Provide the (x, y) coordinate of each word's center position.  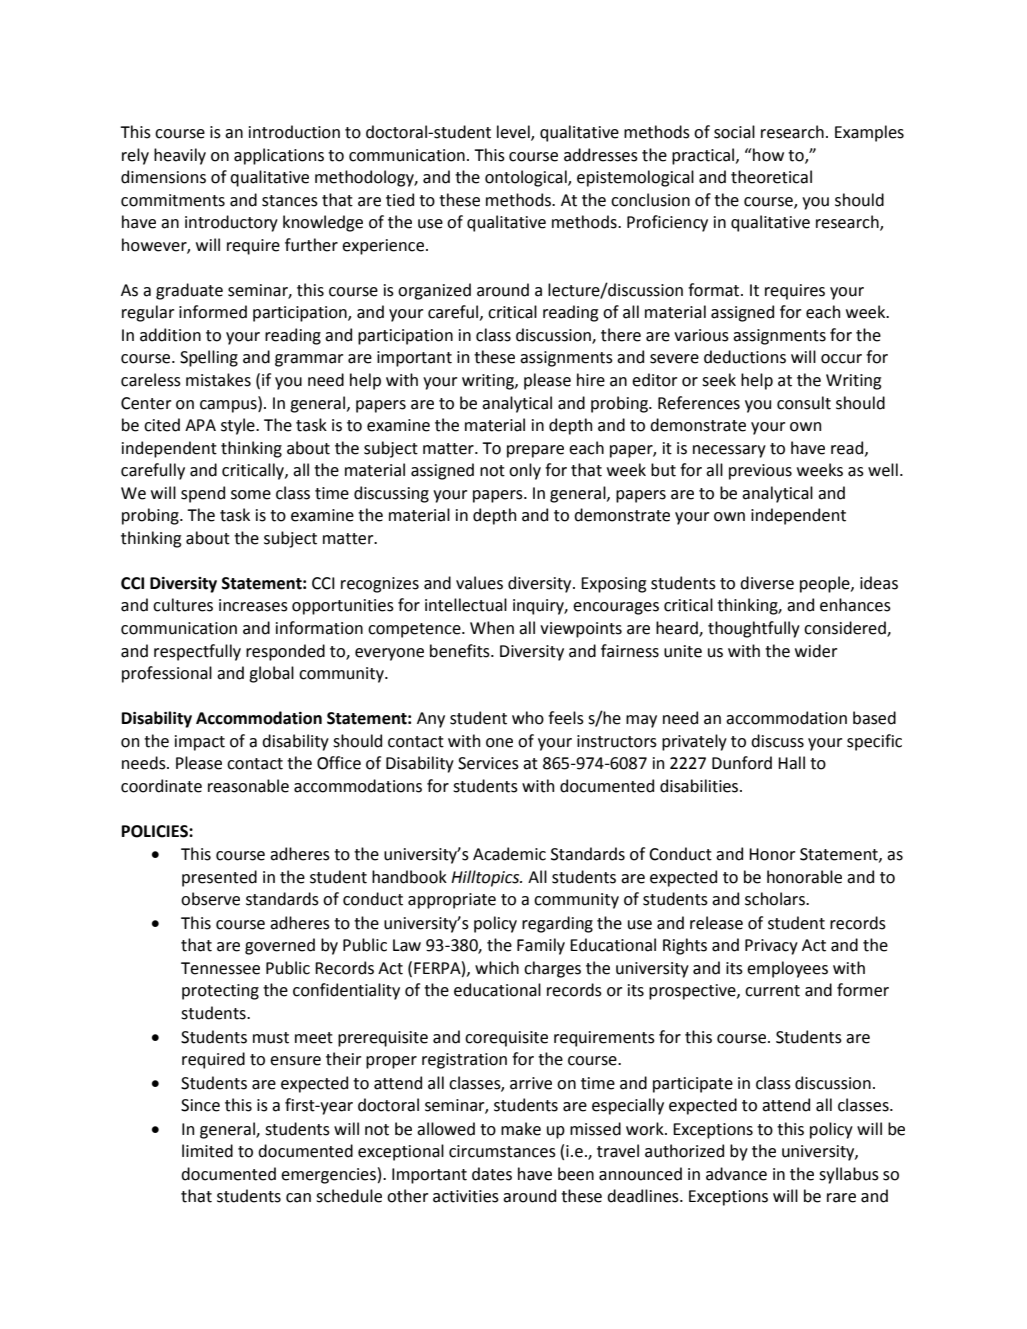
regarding (557, 924)
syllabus (849, 1175)
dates (492, 1174)
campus (229, 405)
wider (816, 651)
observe (210, 899)
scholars (776, 899)
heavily (180, 156)
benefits (461, 651)
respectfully (197, 652)
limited (207, 1151)
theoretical (771, 177)
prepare (535, 451)
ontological (527, 178)
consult (804, 403)
